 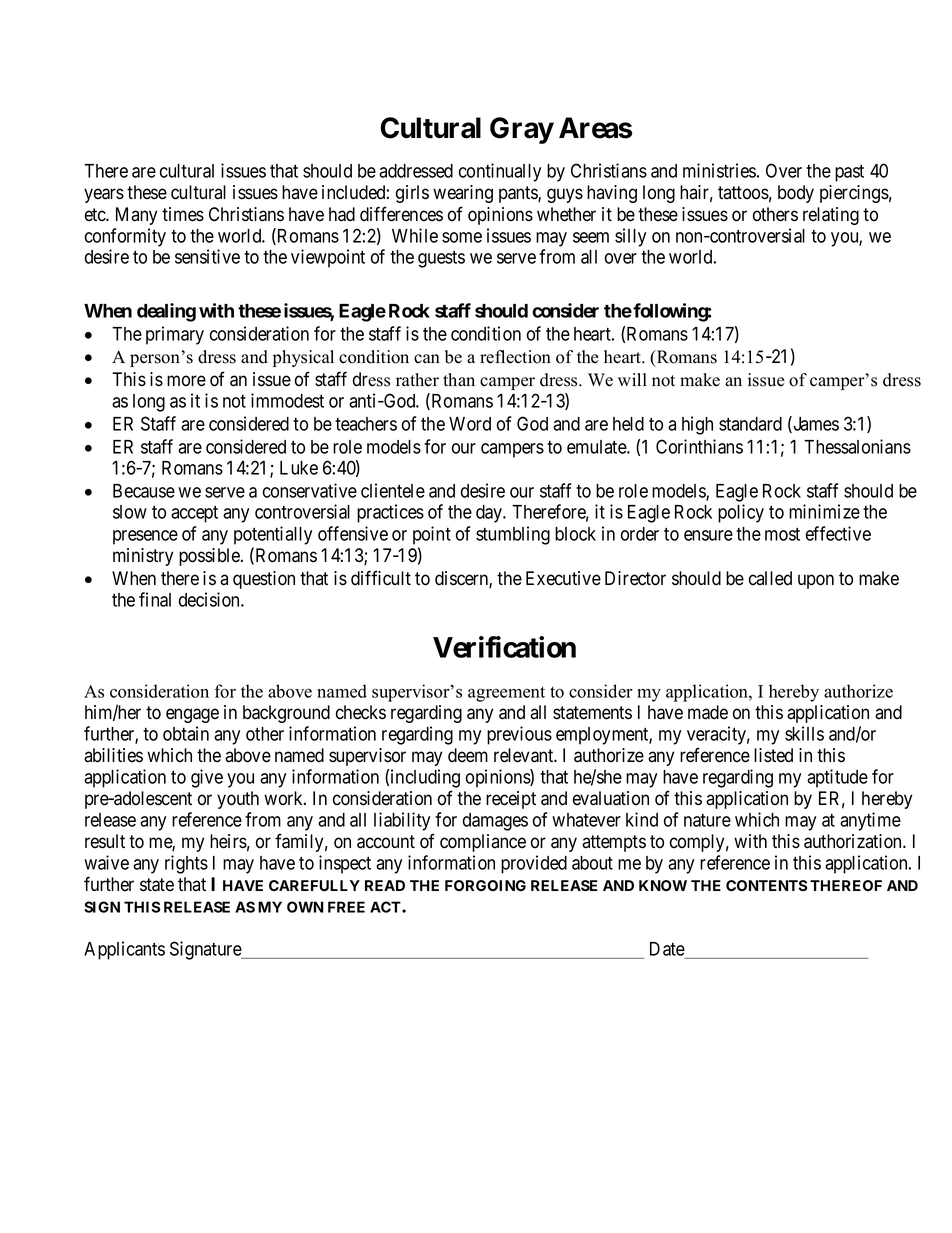 I want to click on Word, so click(x=470, y=424).
